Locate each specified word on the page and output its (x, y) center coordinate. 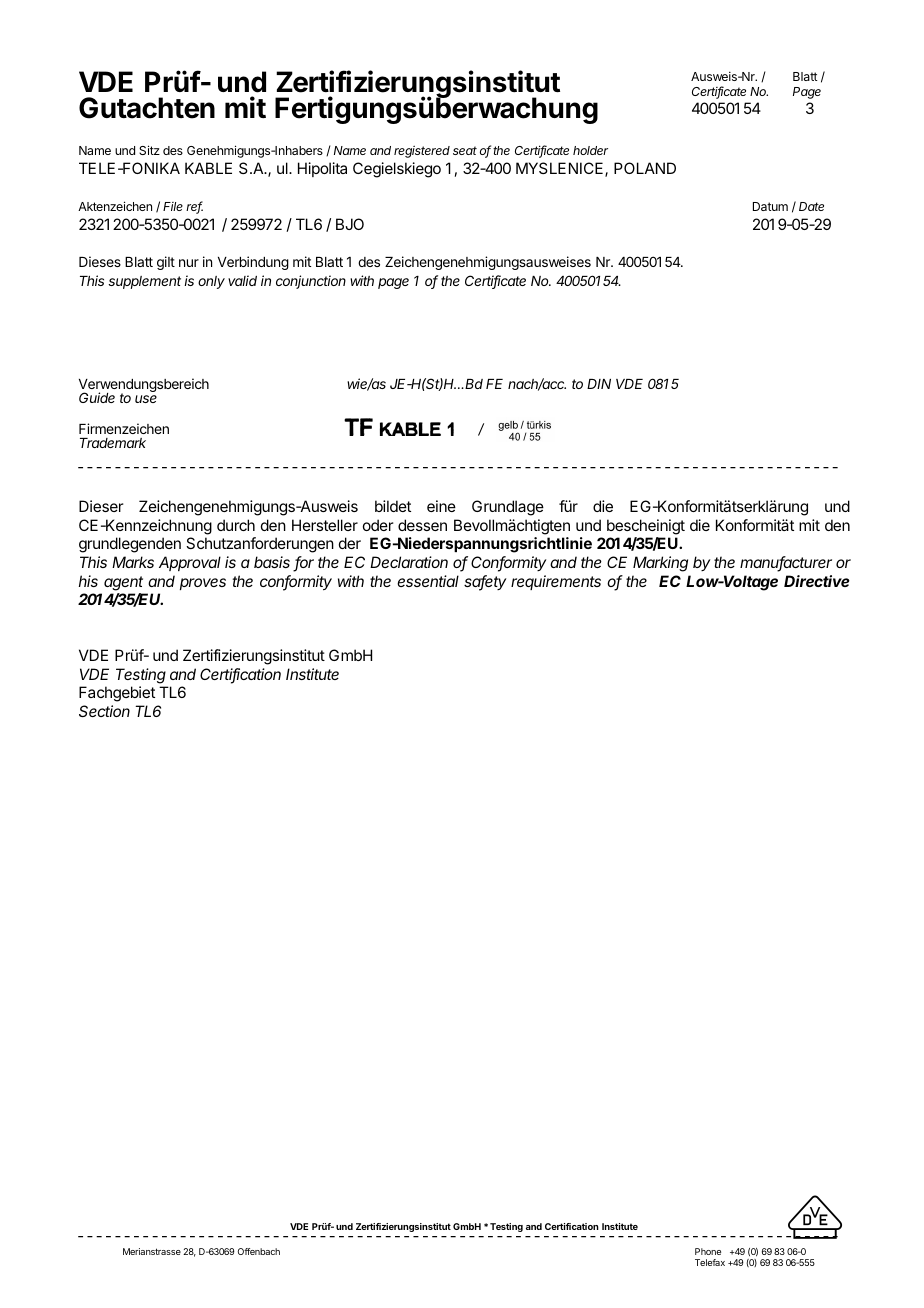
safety (485, 583)
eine (441, 506)
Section (104, 711)
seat (465, 150)
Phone (708, 1251)
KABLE (208, 168)
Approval (190, 563)
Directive (817, 581)
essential (428, 581)
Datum (770, 206)
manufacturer (786, 563)
